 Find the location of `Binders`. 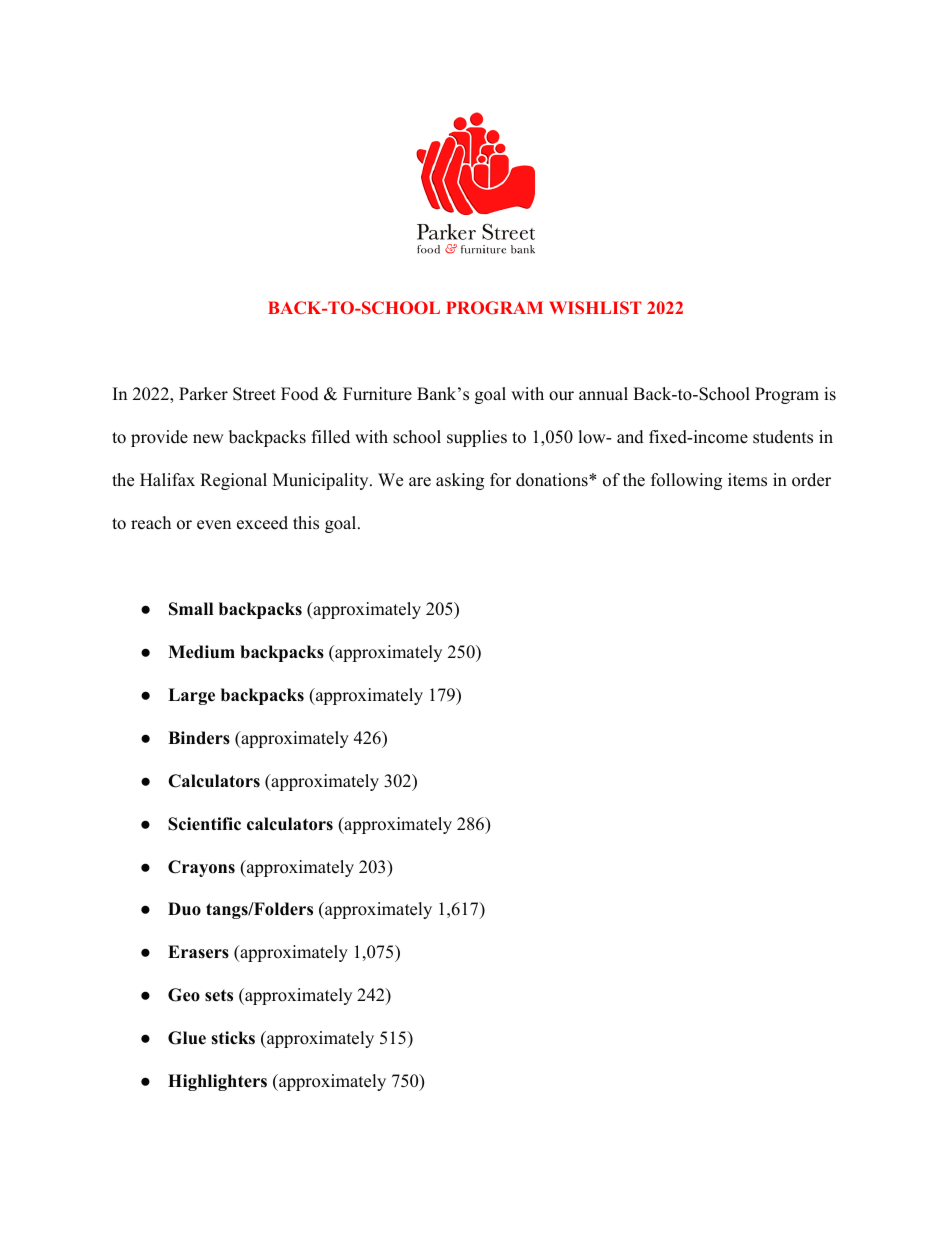

Binders is located at coordinates (199, 738).
